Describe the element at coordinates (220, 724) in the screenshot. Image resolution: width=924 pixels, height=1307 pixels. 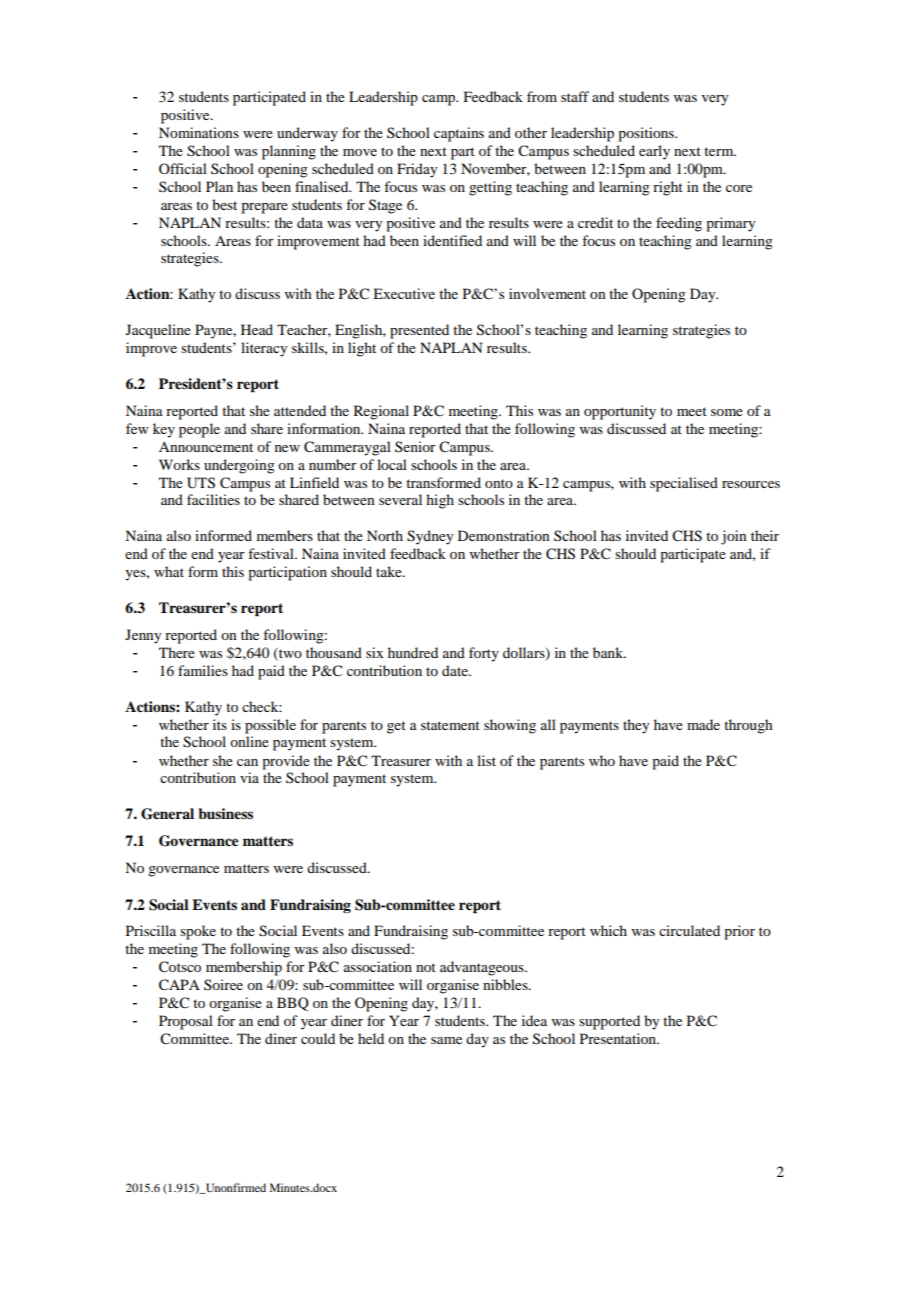
I see `its` at that location.
